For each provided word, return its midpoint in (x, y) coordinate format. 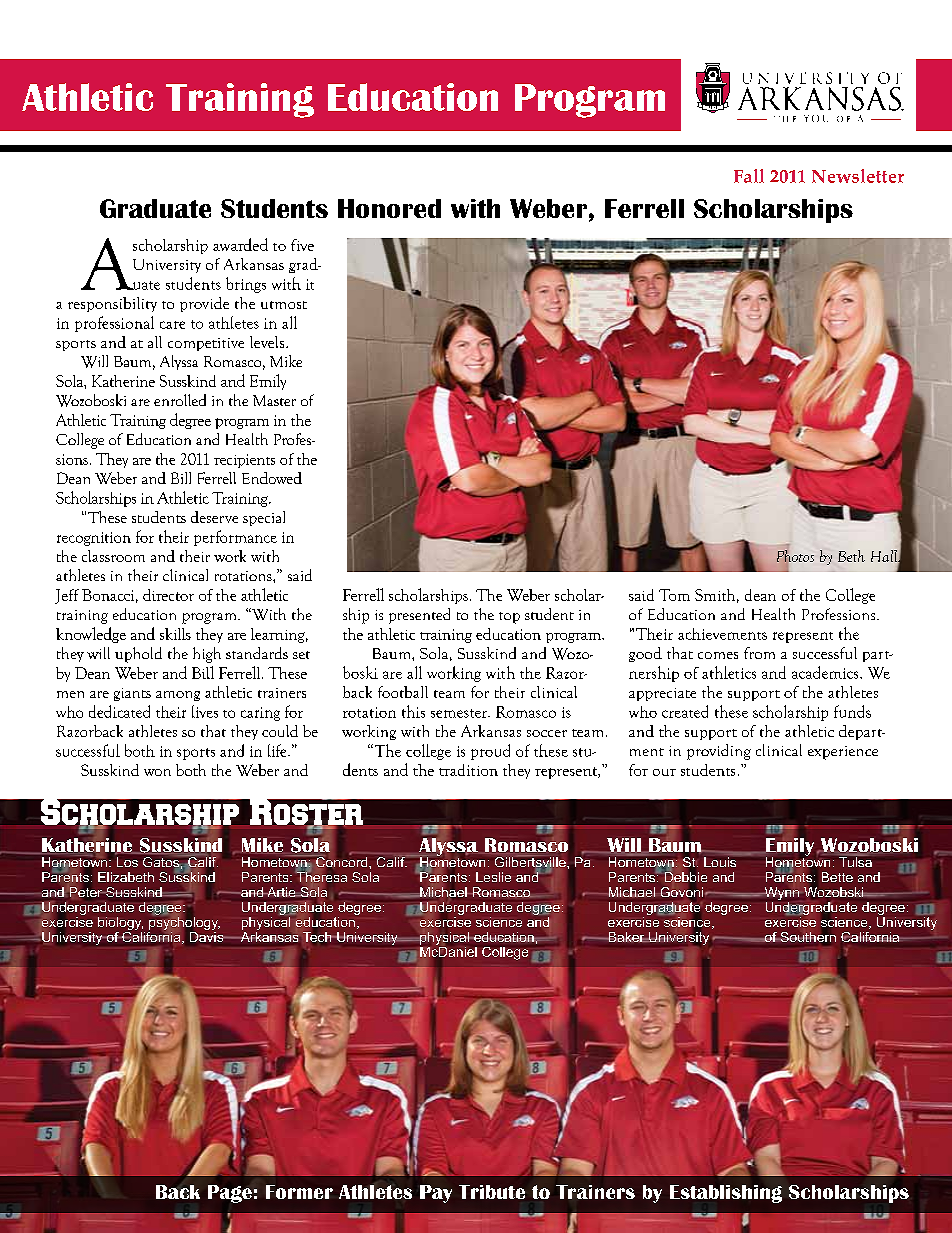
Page (230, 1194)
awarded (240, 244)
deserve (214, 517)
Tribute (492, 1192)
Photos (795, 556)
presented (419, 616)
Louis (720, 862)
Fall (749, 176)
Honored (389, 208)
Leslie (493, 877)
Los (127, 862)
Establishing (726, 1194)
